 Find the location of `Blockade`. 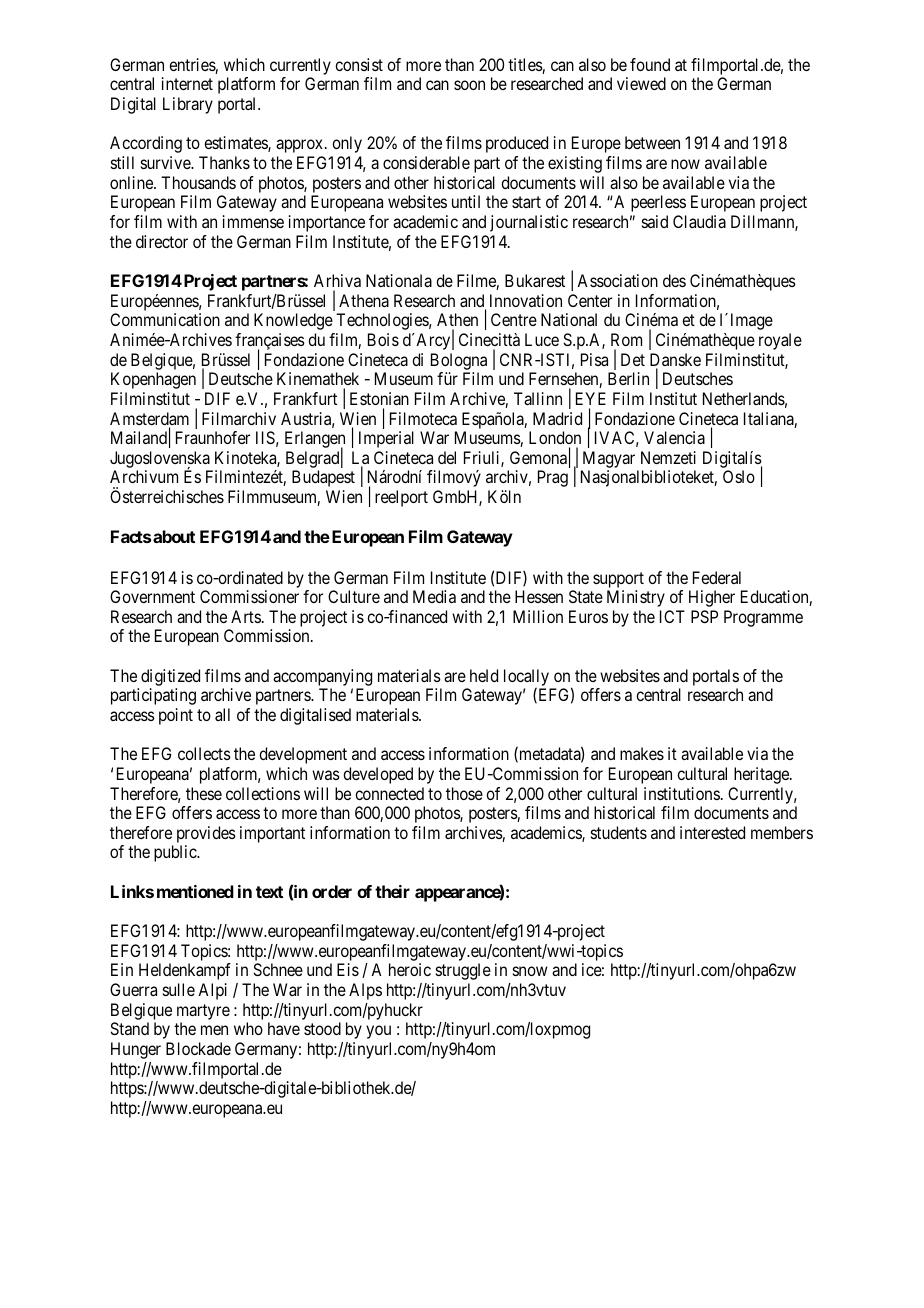

Blockade is located at coordinates (198, 1048).
